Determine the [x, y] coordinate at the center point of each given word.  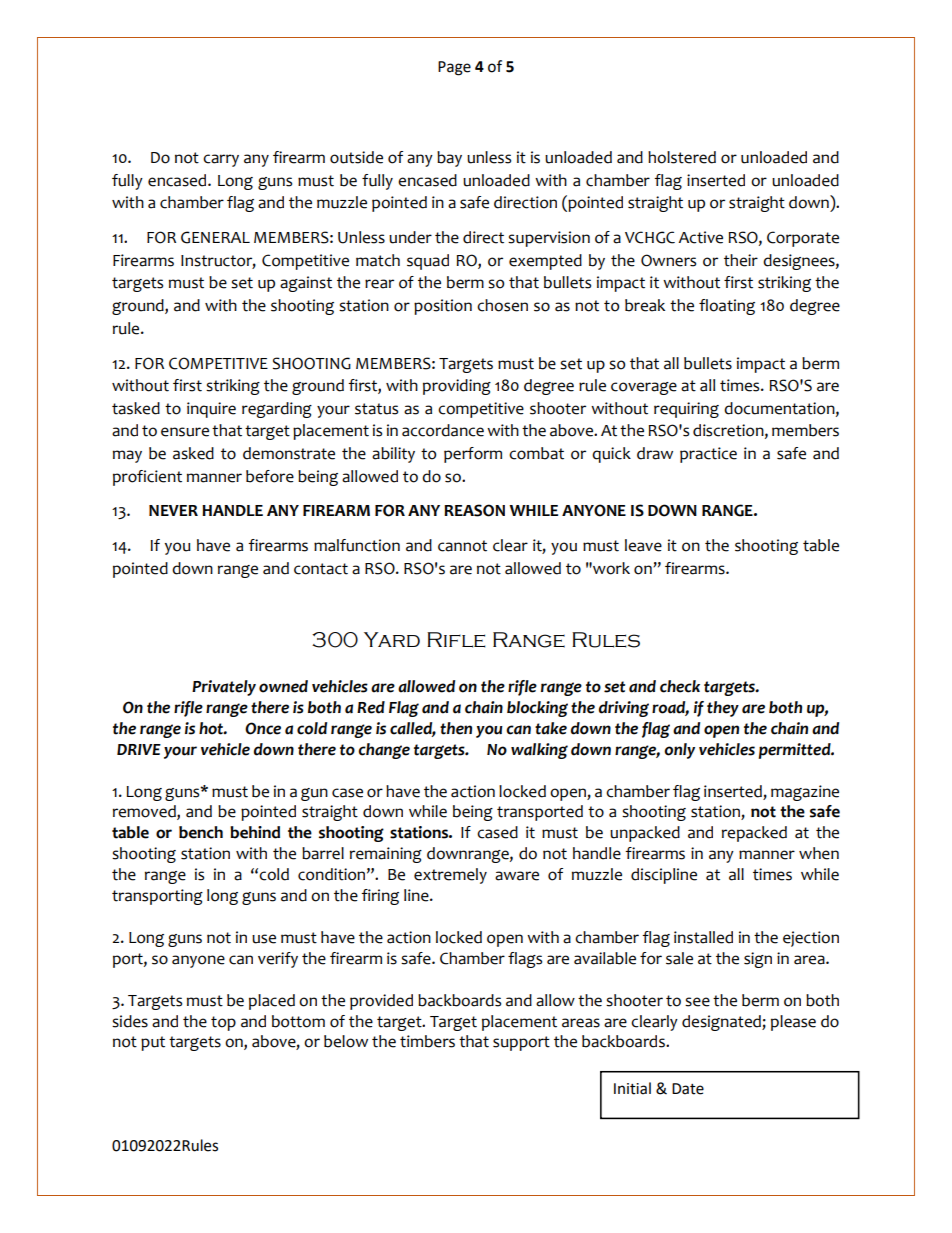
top [223, 1023]
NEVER [173, 510]
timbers [427, 1041]
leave [643, 545]
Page [454, 68]
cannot [462, 546]
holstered [682, 157]
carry [221, 160]
